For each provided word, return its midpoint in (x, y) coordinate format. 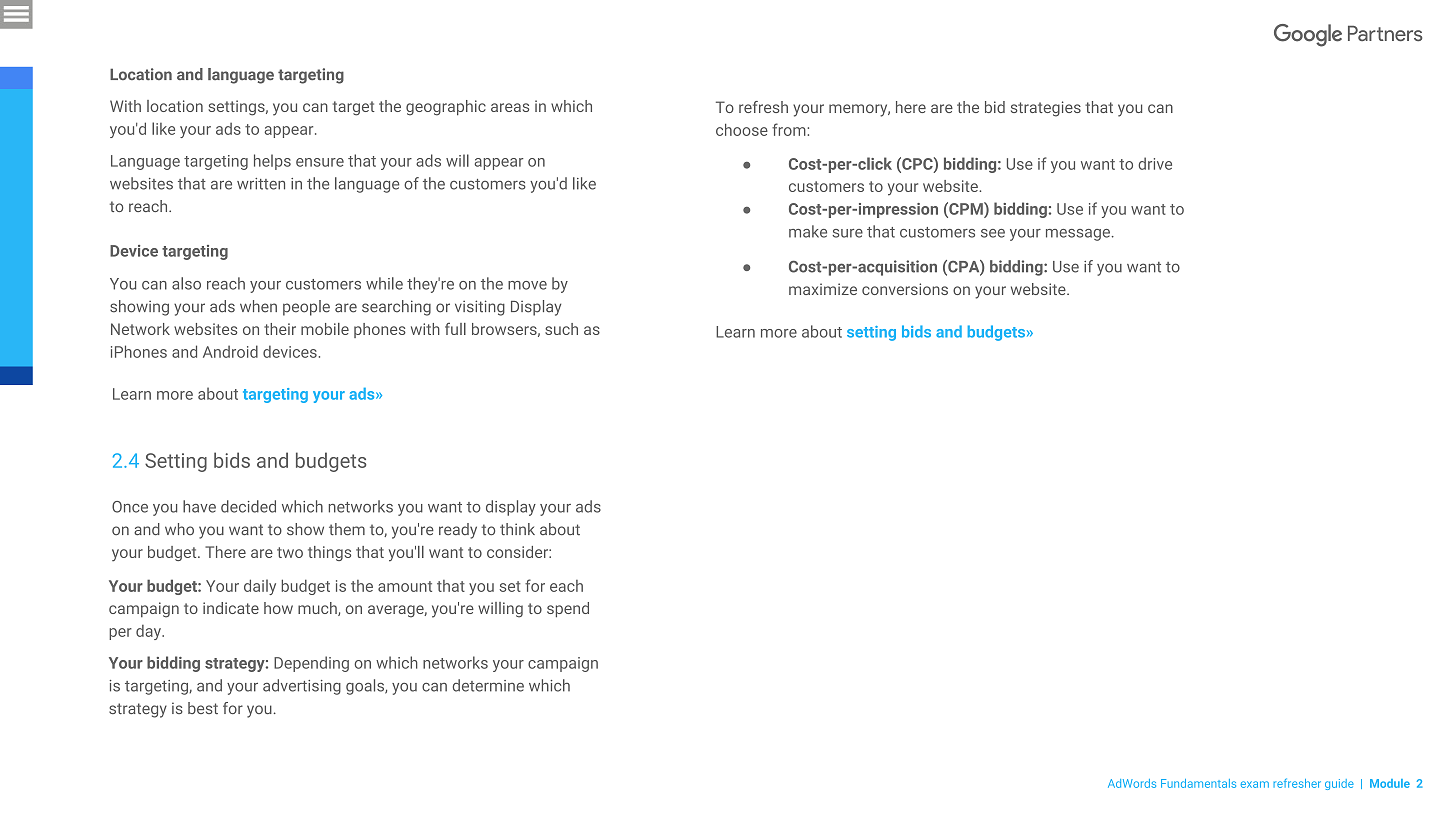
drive (1155, 163)
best (203, 708)
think (517, 529)
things (329, 553)
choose (742, 130)
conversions (905, 289)
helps (272, 162)
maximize (823, 289)
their (280, 329)
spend (568, 610)
